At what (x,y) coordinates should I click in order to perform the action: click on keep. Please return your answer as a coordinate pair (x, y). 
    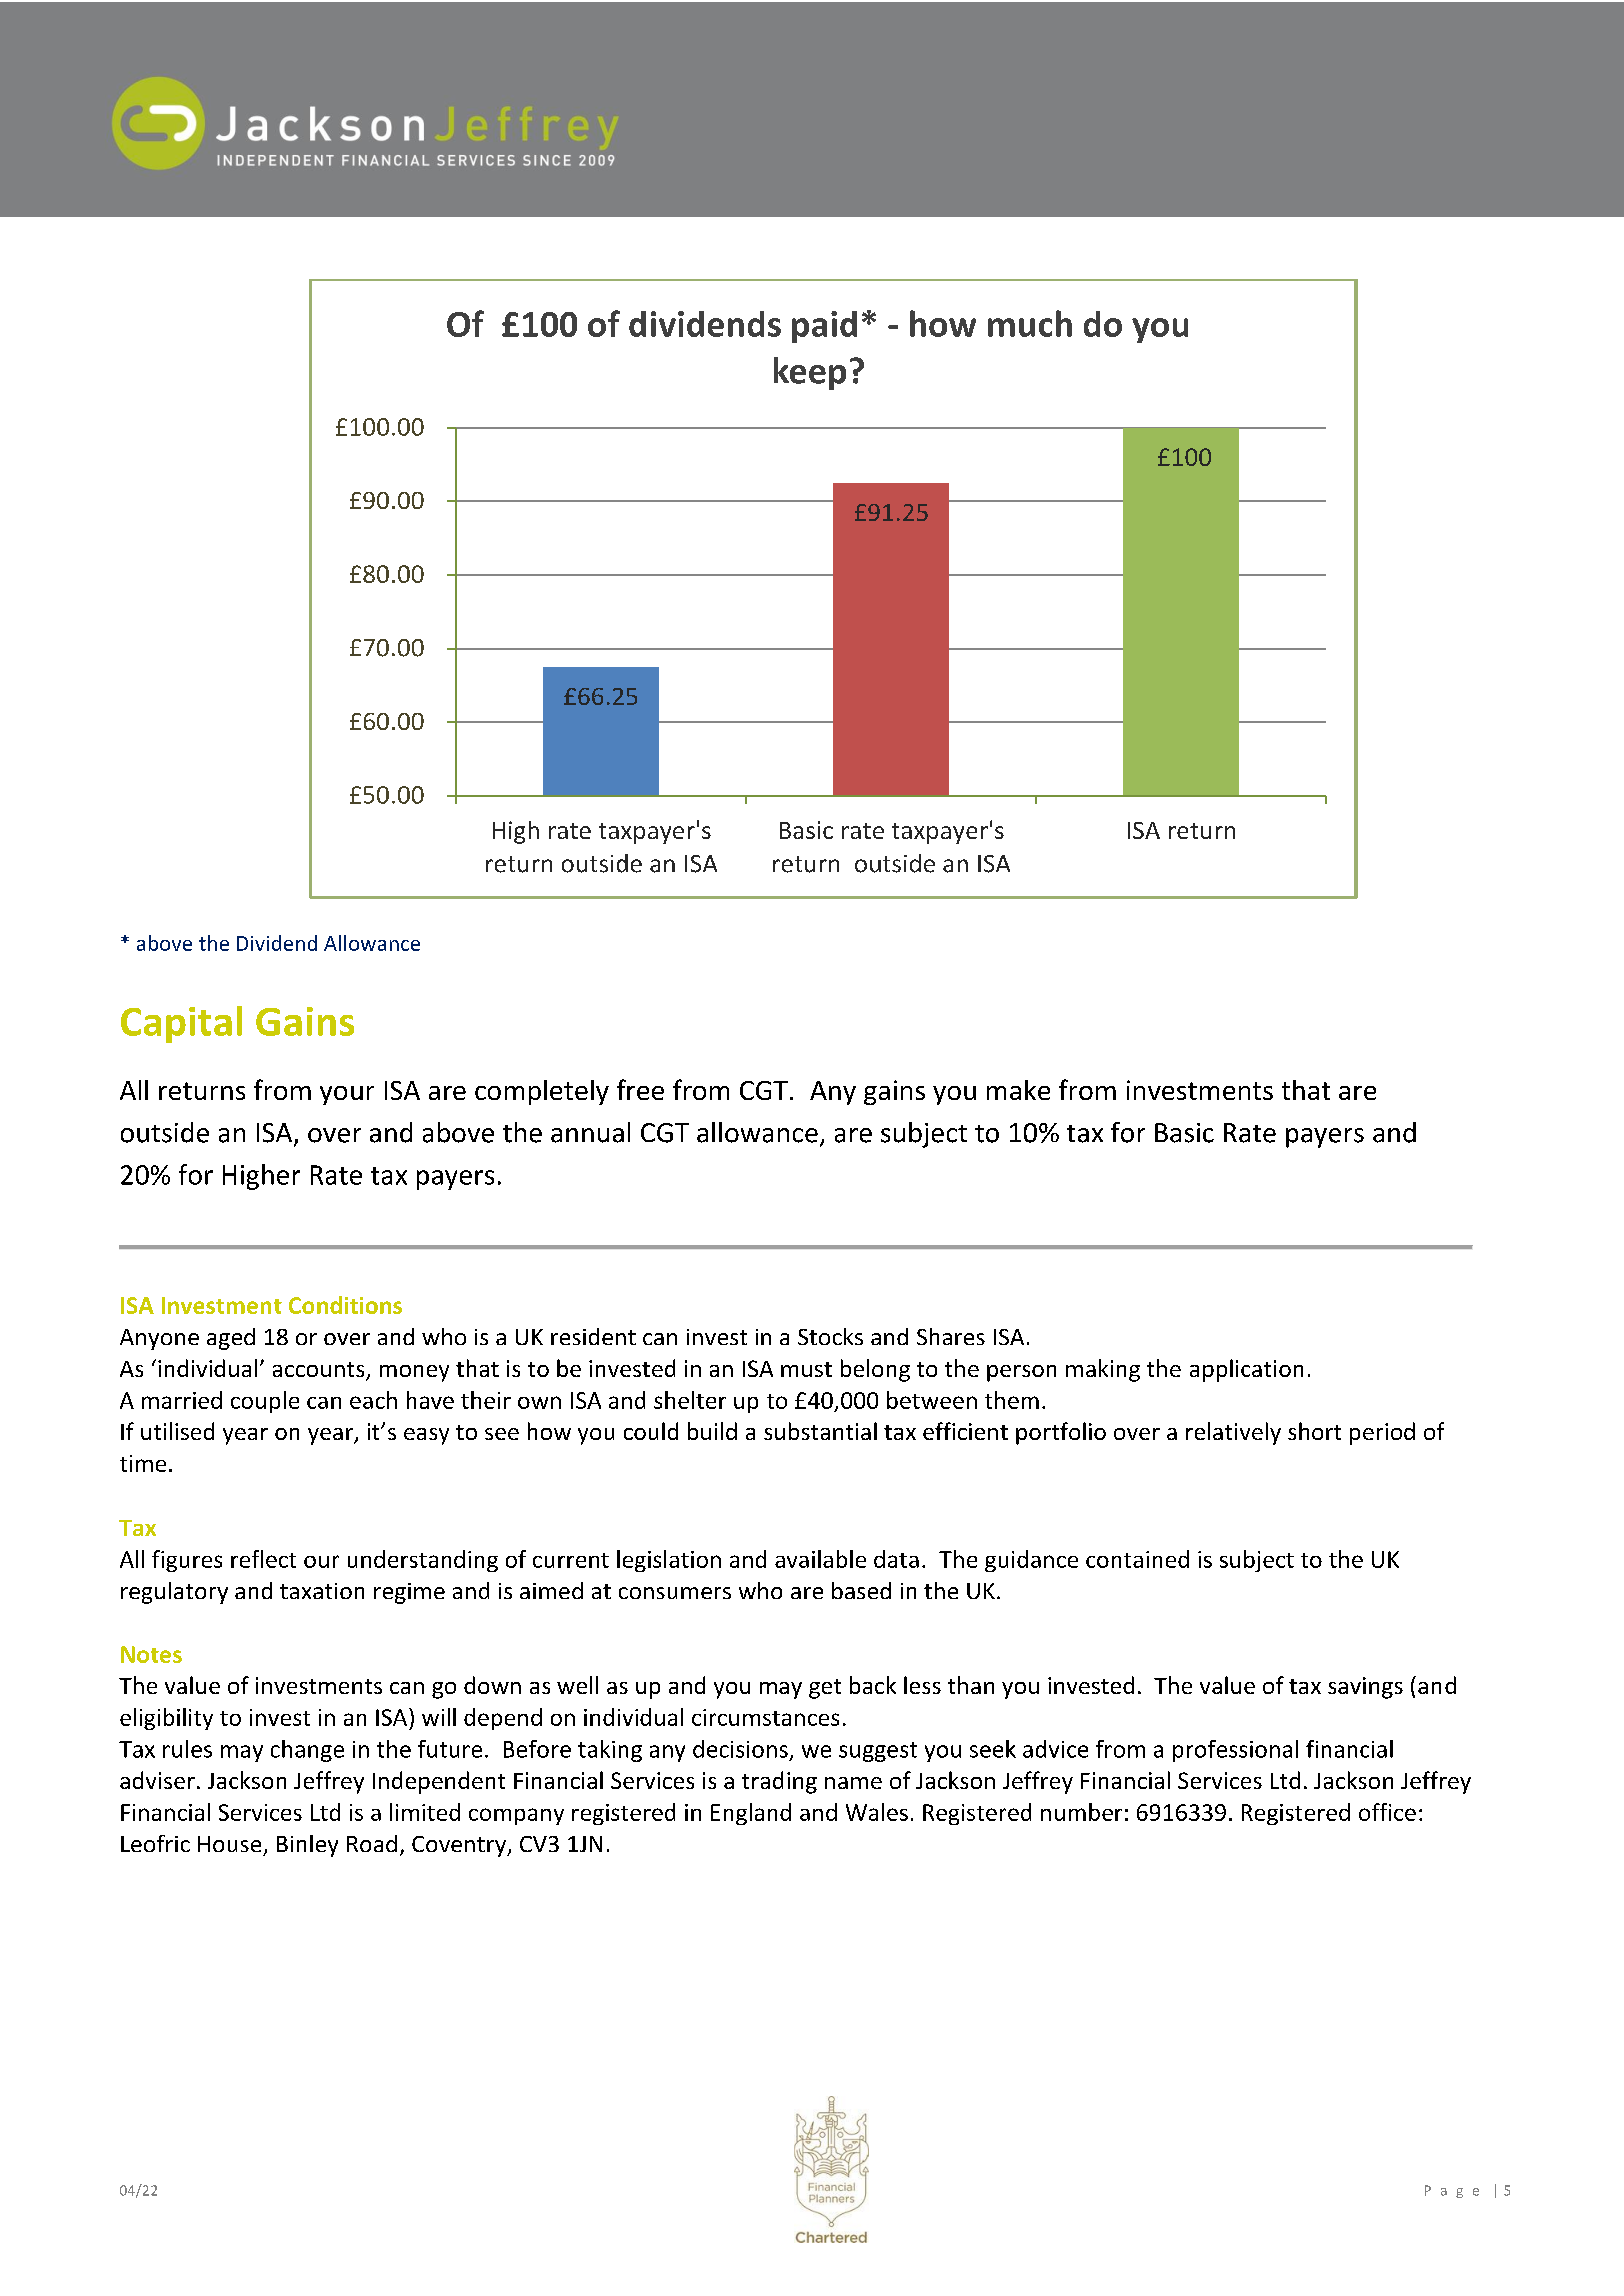
    Looking at the image, I should click on (810, 373).
